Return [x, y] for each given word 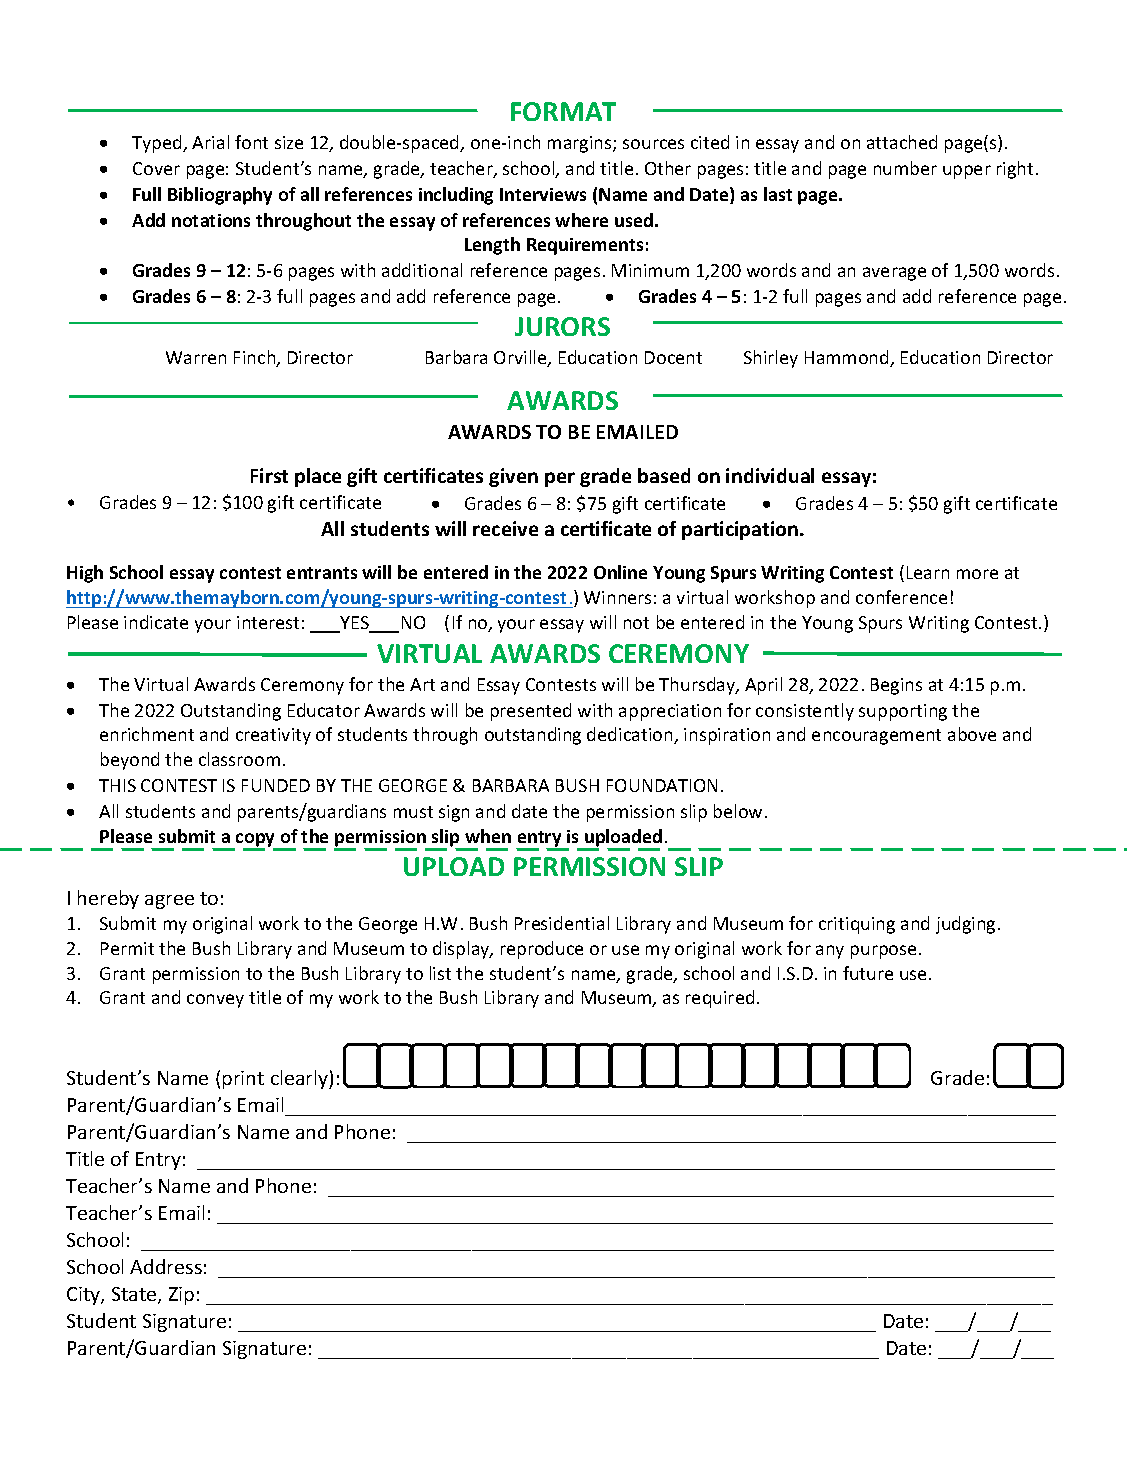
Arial [210, 142]
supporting [903, 712]
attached [902, 142]
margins [581, 144]
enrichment [147, 734]
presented [531, 712]
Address [166, 1266]
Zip [181, 1296]
